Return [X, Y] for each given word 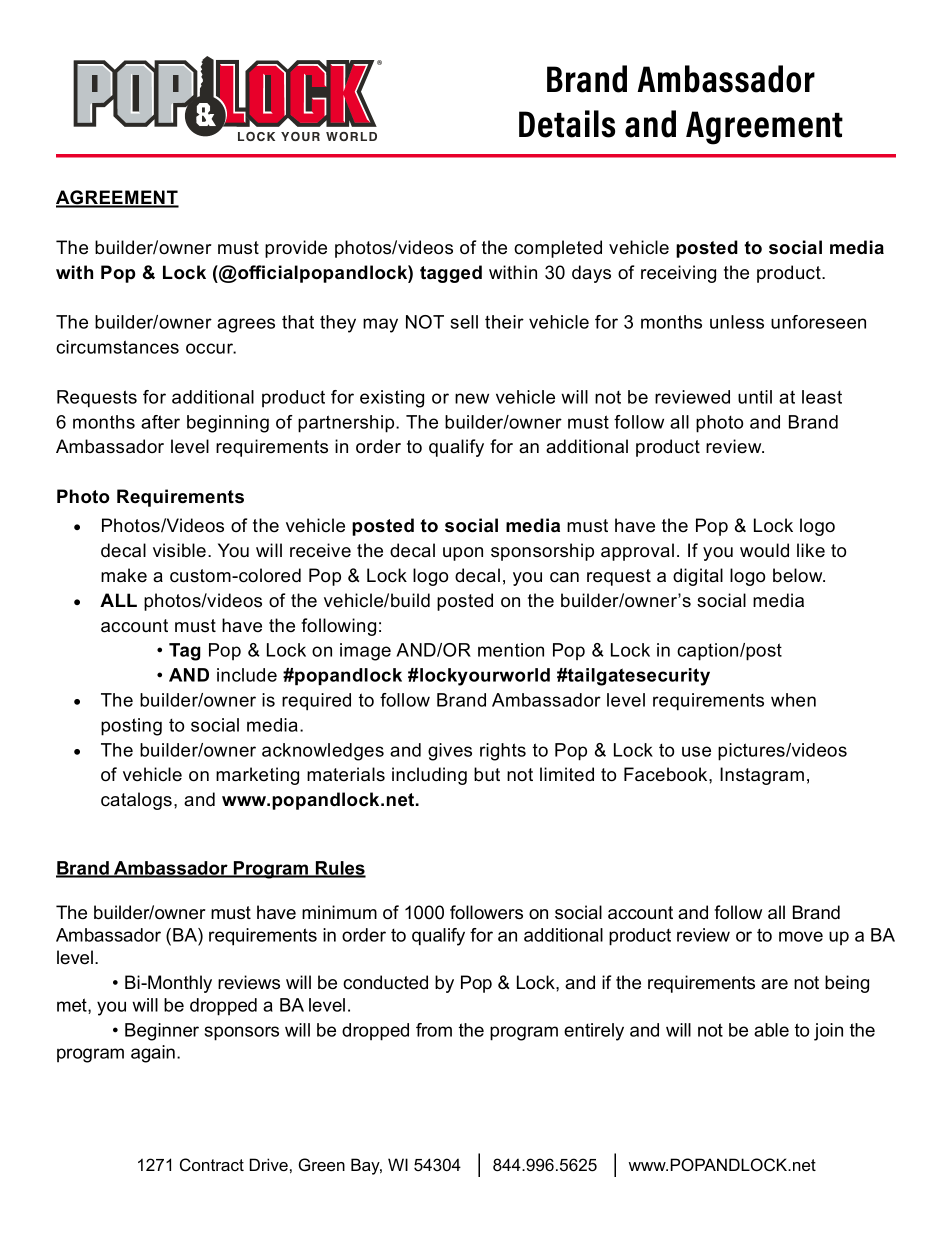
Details [567, 124]
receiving [678, 274]
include [247, 675]
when [793, 700]
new [472, 398]
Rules [340, 869]
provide [296, 249]
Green [322, 1164]
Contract [212, 1165]
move [801, 936]
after [160, 422]
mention [511, 650]
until [755, 397]
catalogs [138, 801]
